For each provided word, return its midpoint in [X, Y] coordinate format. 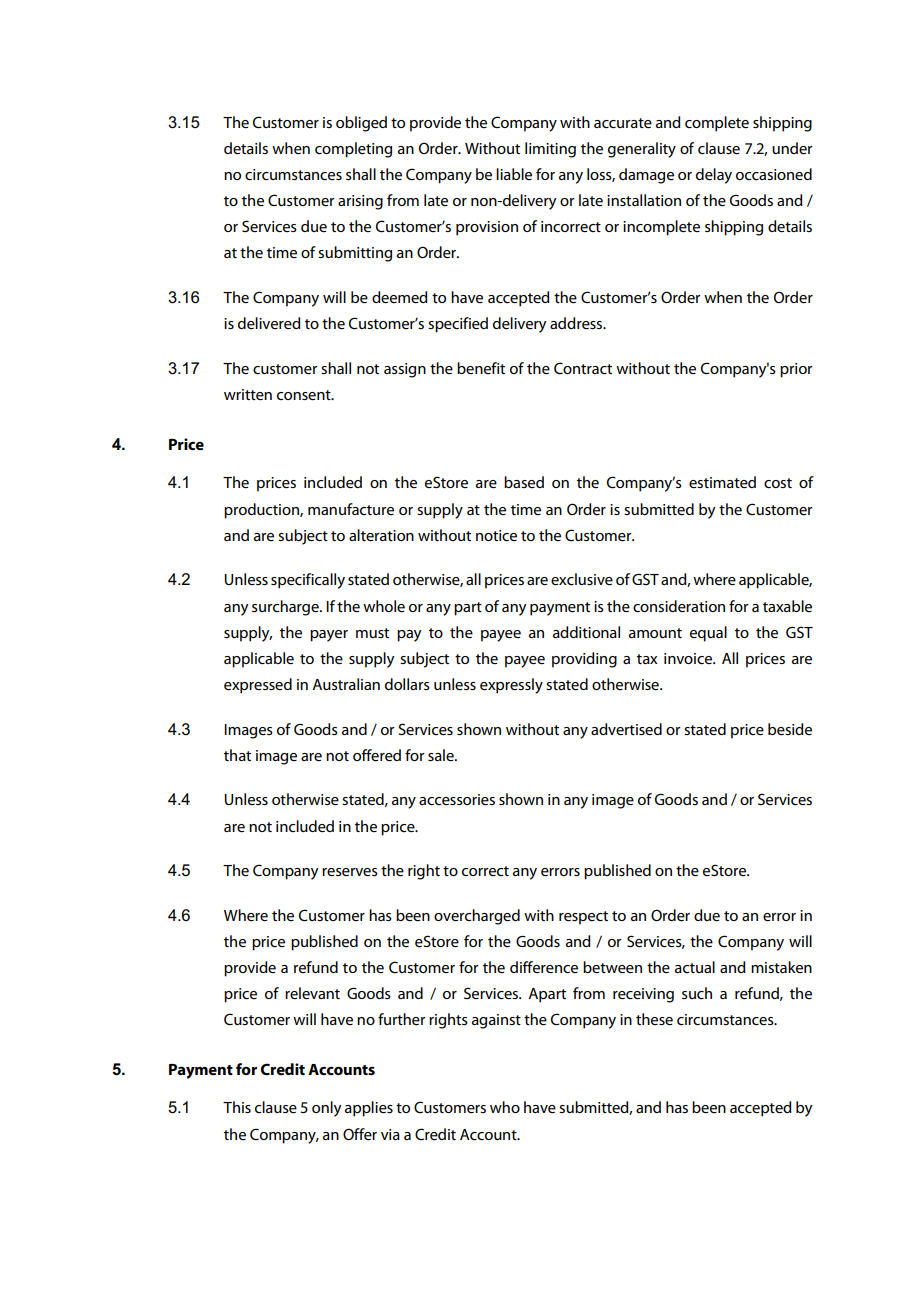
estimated [722, 482]
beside [790, 729]
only [327, 1109]
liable [514, 174]
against [496, 1021]
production [262, 511]
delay [714, 176]
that [237, 755]
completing [353, 150]
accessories [457, 799]
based [524, 482]
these [654, 1019]
